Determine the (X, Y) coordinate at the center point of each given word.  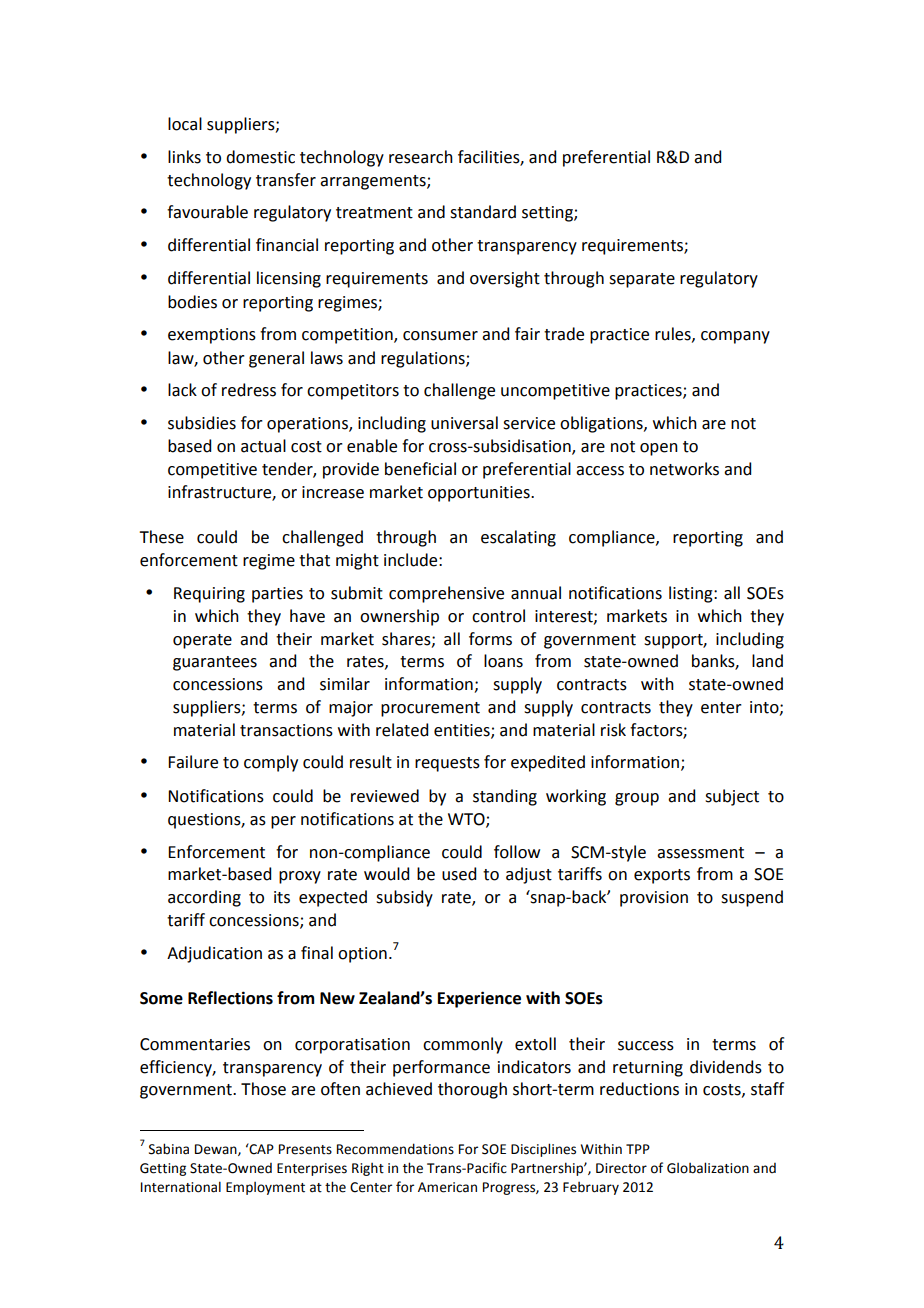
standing (505, 797)
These (161, 537)
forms (490, 639)
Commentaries (195, 1044)
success (646, 1046)
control (498, 616)
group (637, 799)
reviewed (385, 796)
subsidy (404, 898)
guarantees (215, 663)
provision (654, 899)
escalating (518, 538)
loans (503, 661)
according (204, 898)
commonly (463, 1045)
